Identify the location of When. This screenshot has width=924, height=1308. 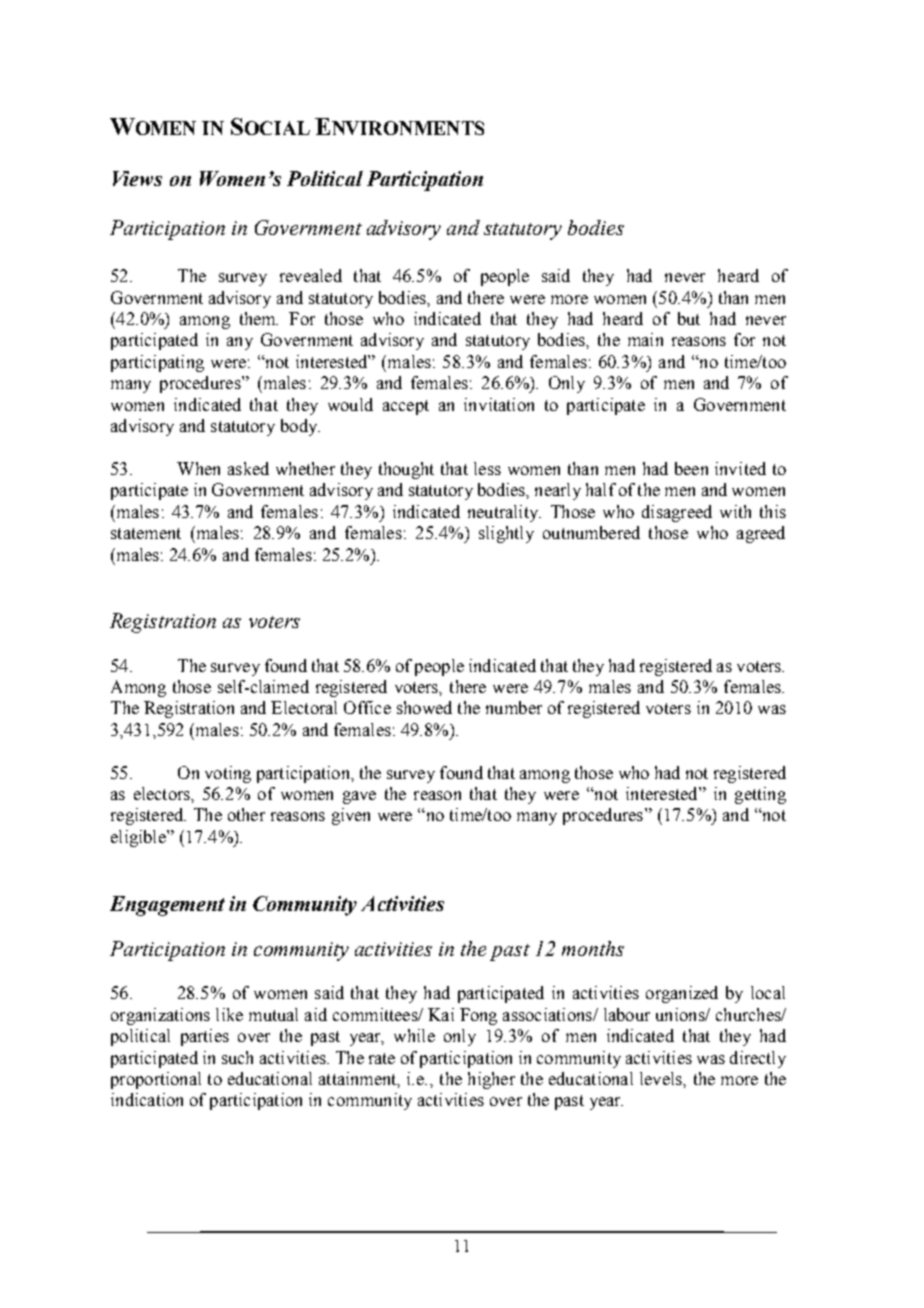
(198, 468).
